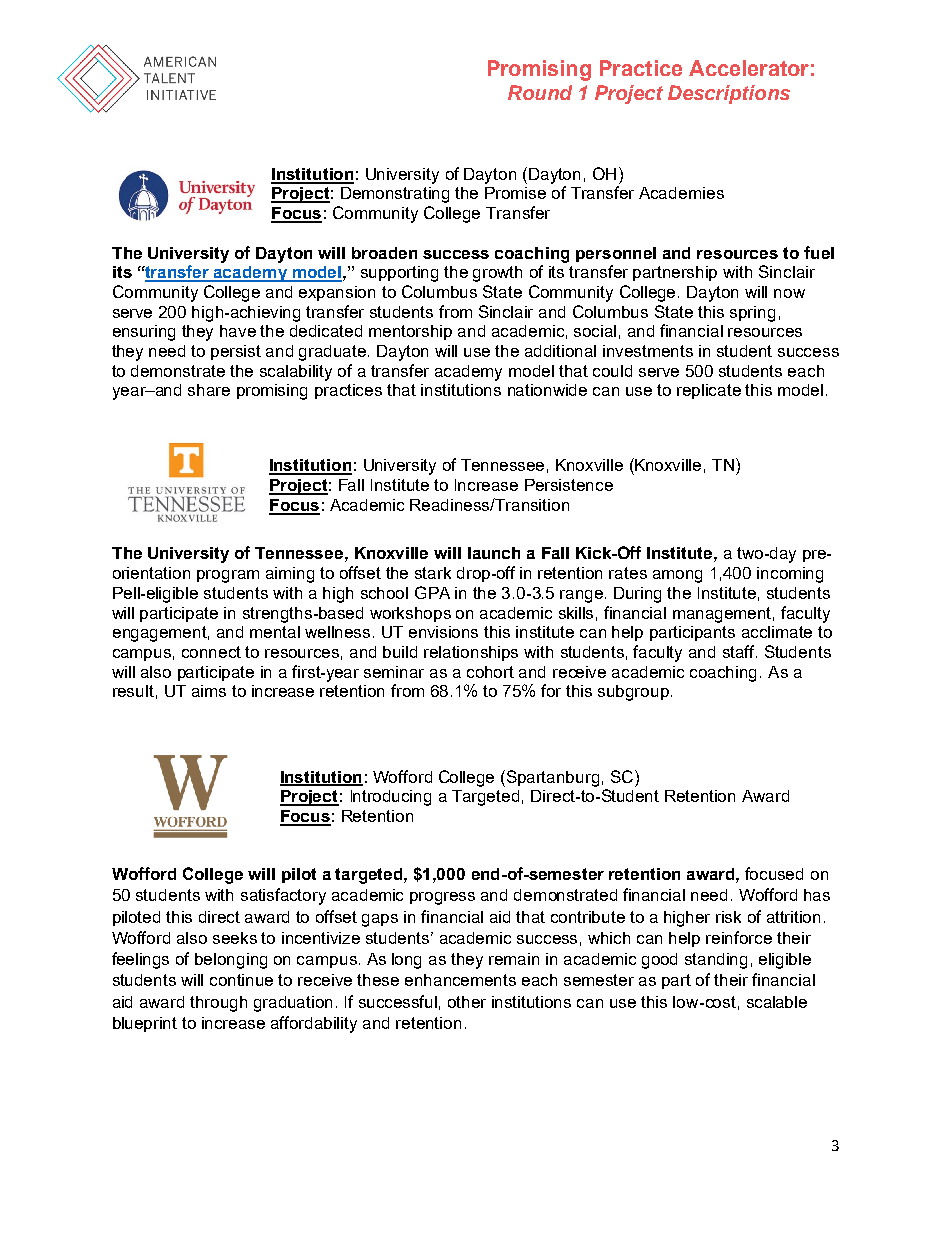 Image resolution: width=952 pixels, height=1233 pixels. What do you see at coordinates (290, 575) in the page?
I see `aiming` at bounding box center [290, 575].
